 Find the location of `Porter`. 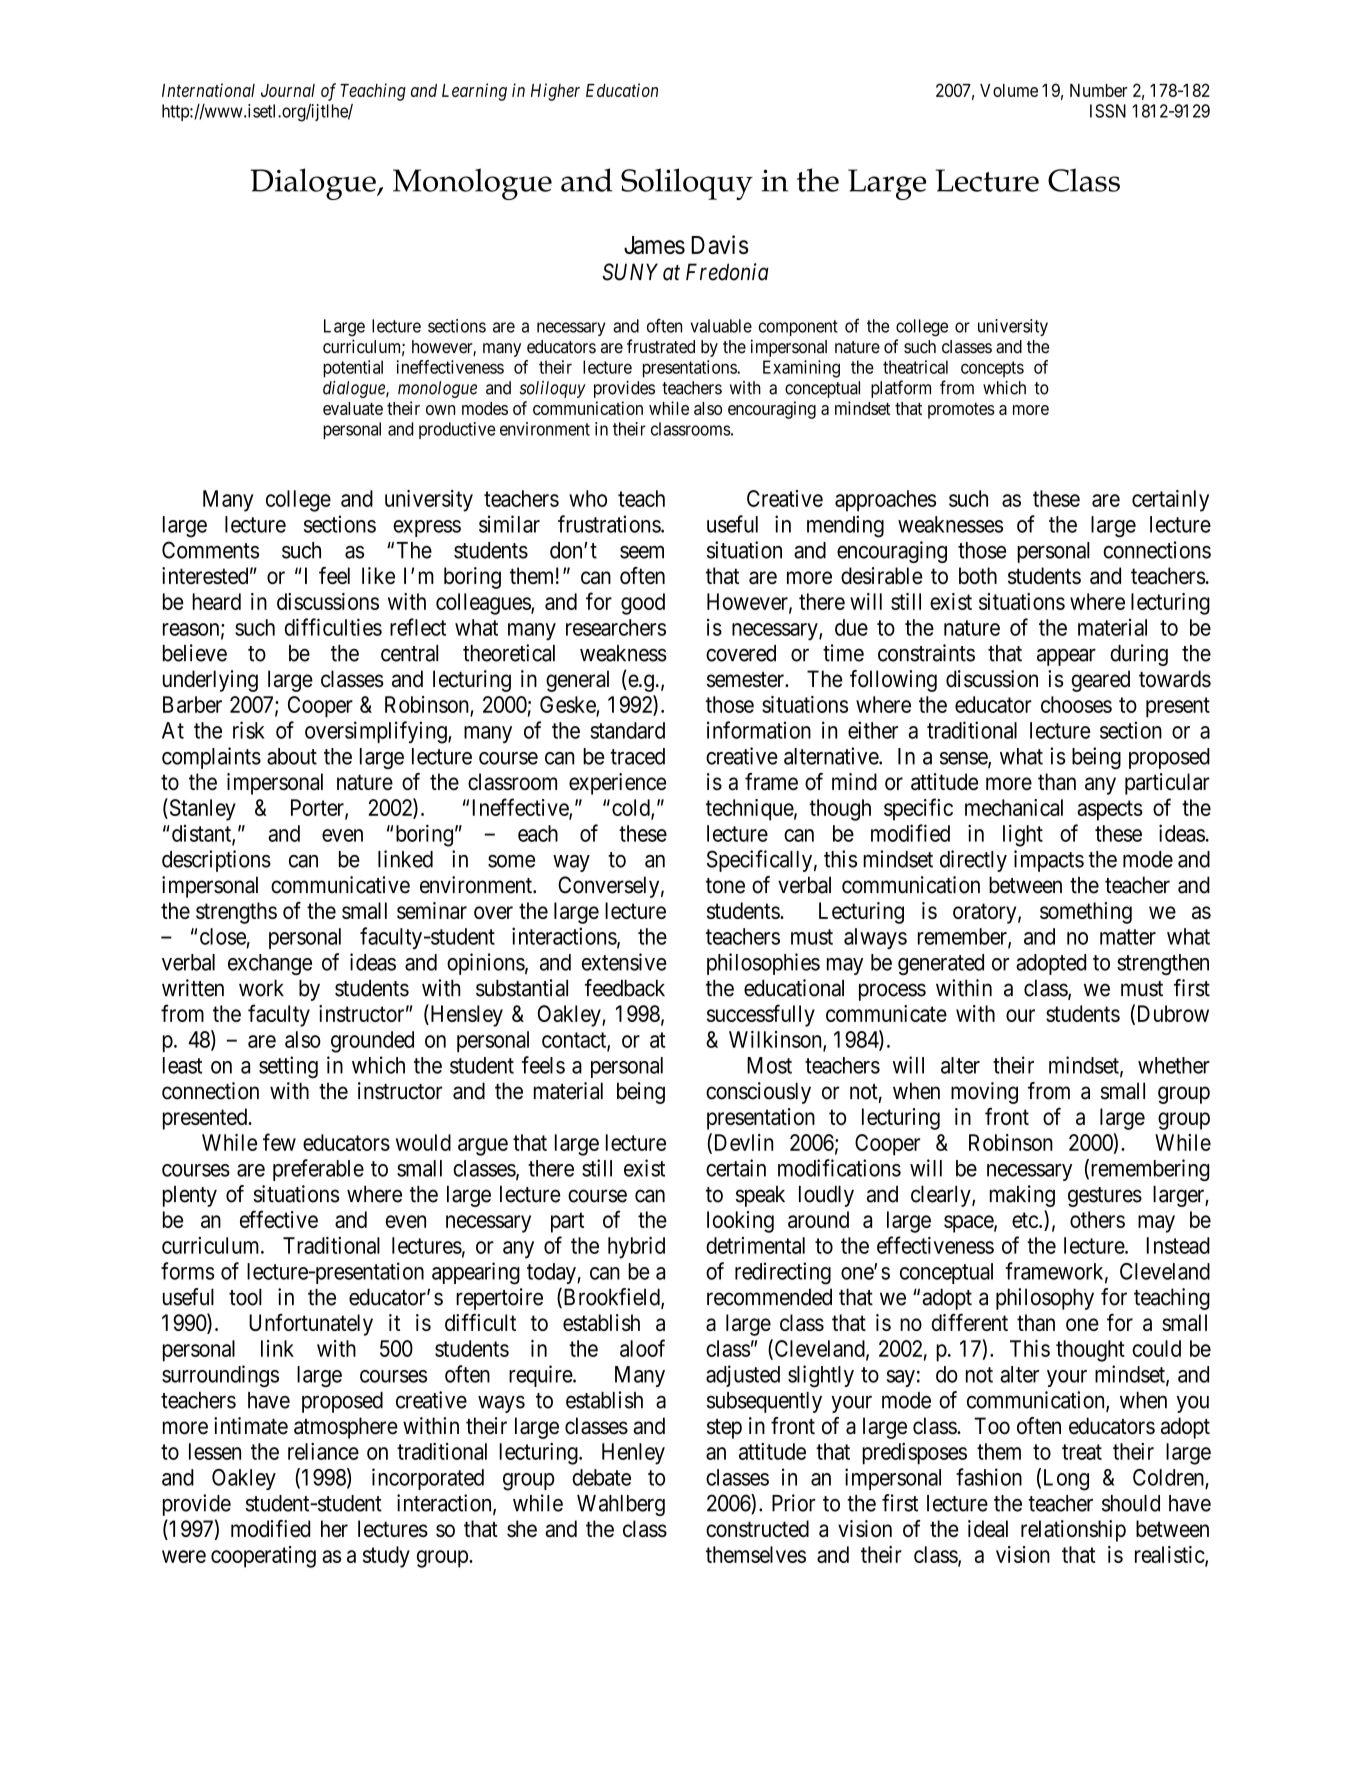

Porter is located at coordinates (318, 808).
